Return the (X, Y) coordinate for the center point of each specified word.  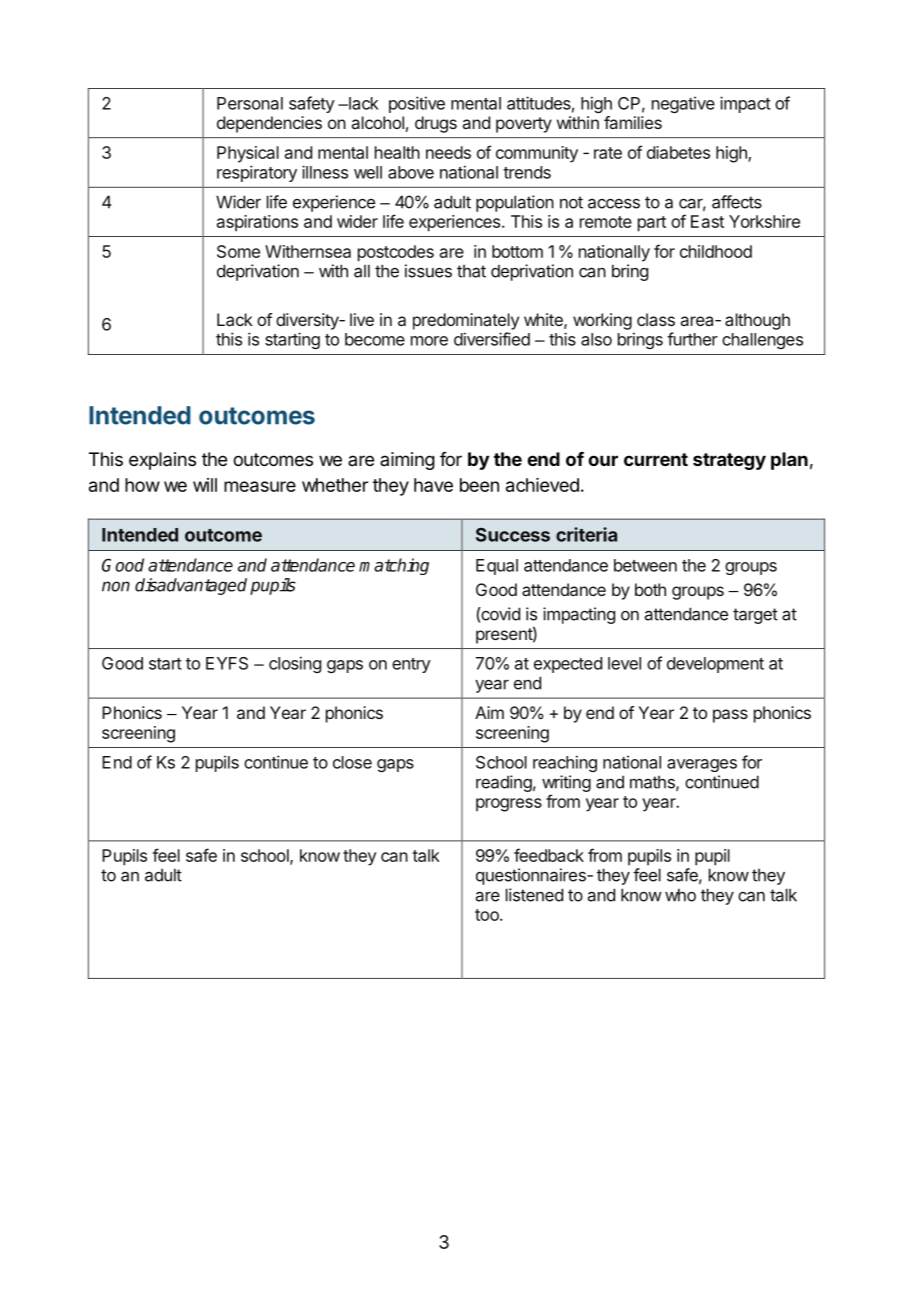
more (429, 341)
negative (683, 104)
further (692, 339)
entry (411, 665)
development (715, 665)
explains (162, 461)
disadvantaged (191, 586)
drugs (436, 124)
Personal (250, 103)
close (352, 762)
